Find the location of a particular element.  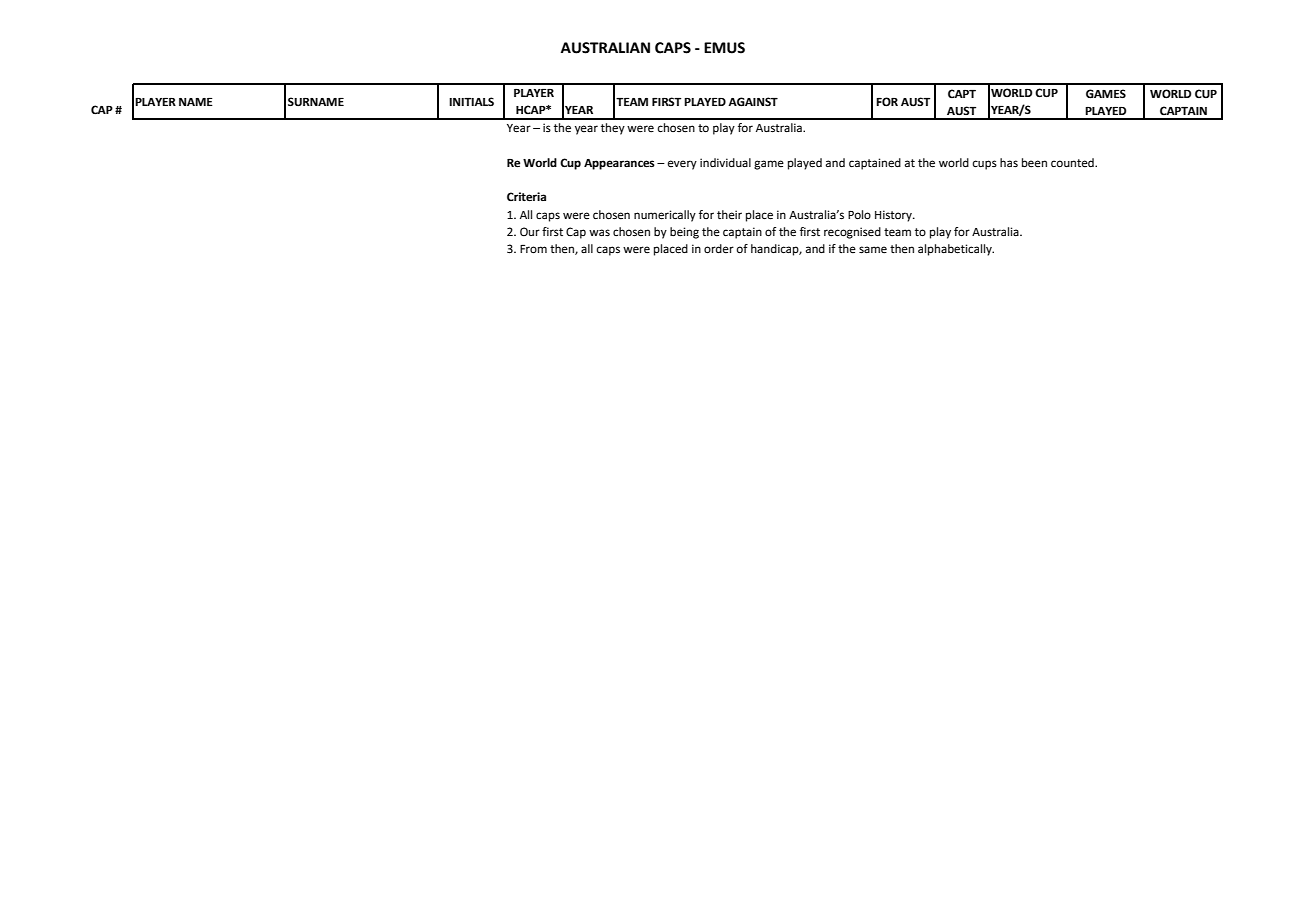

has is located at coordinates (1009, 163).
